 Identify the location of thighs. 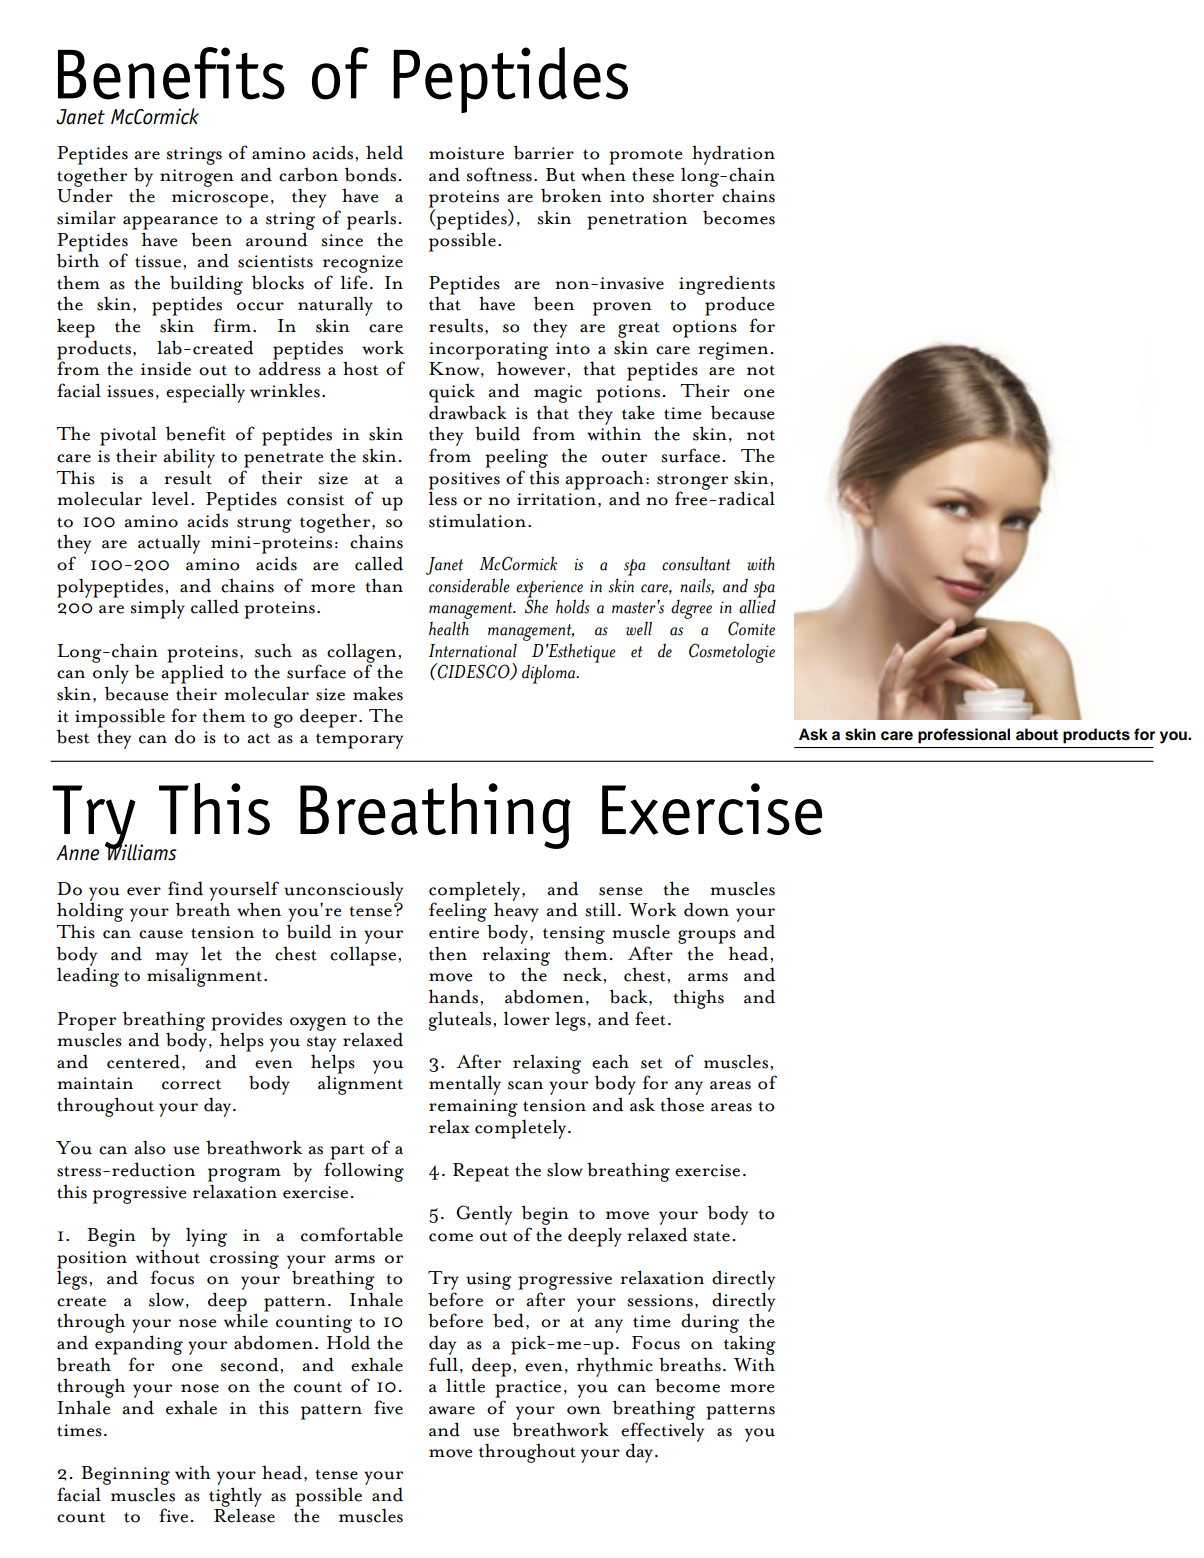
(698, 999).
